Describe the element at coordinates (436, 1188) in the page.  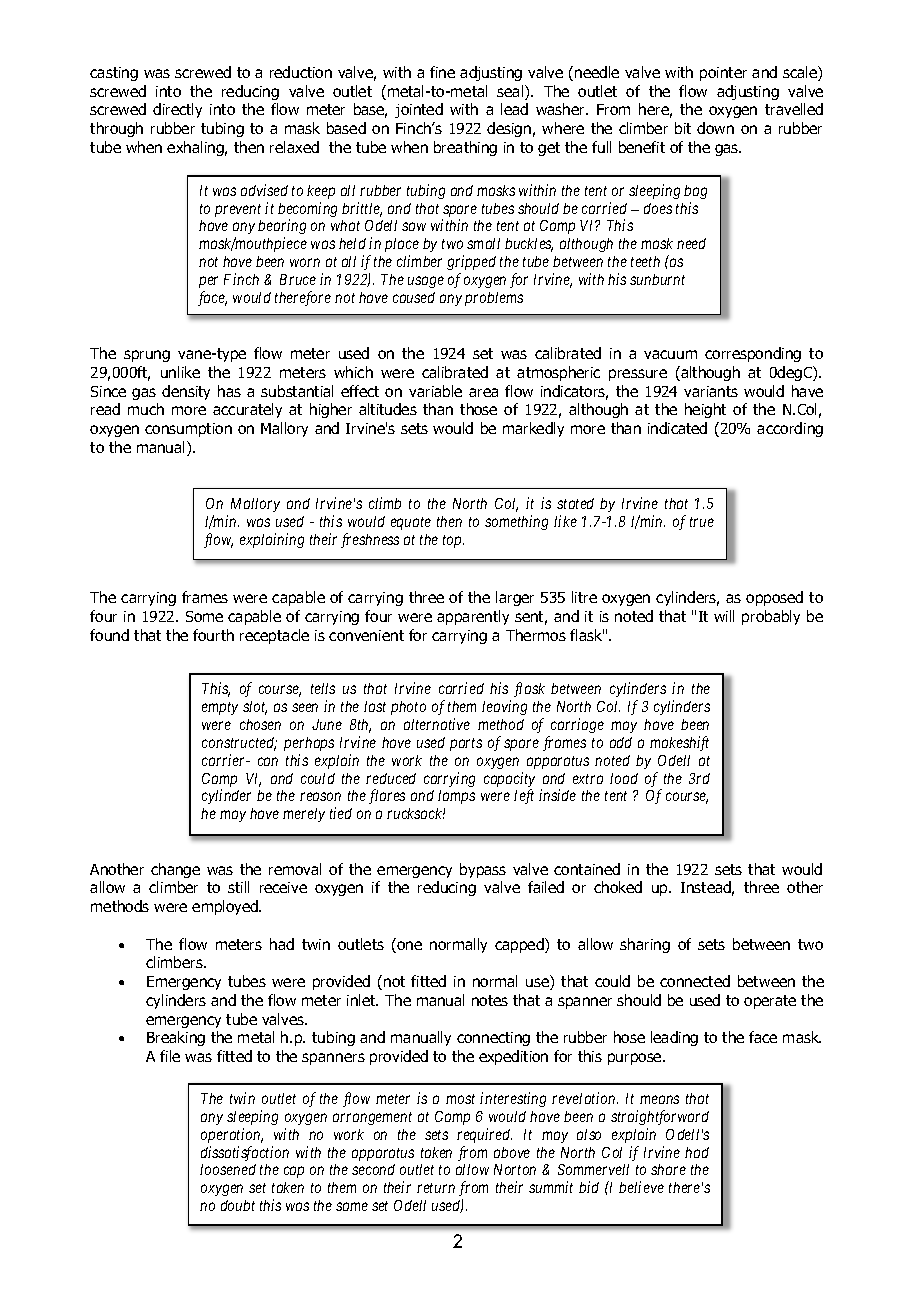
I see `return` at that location.
